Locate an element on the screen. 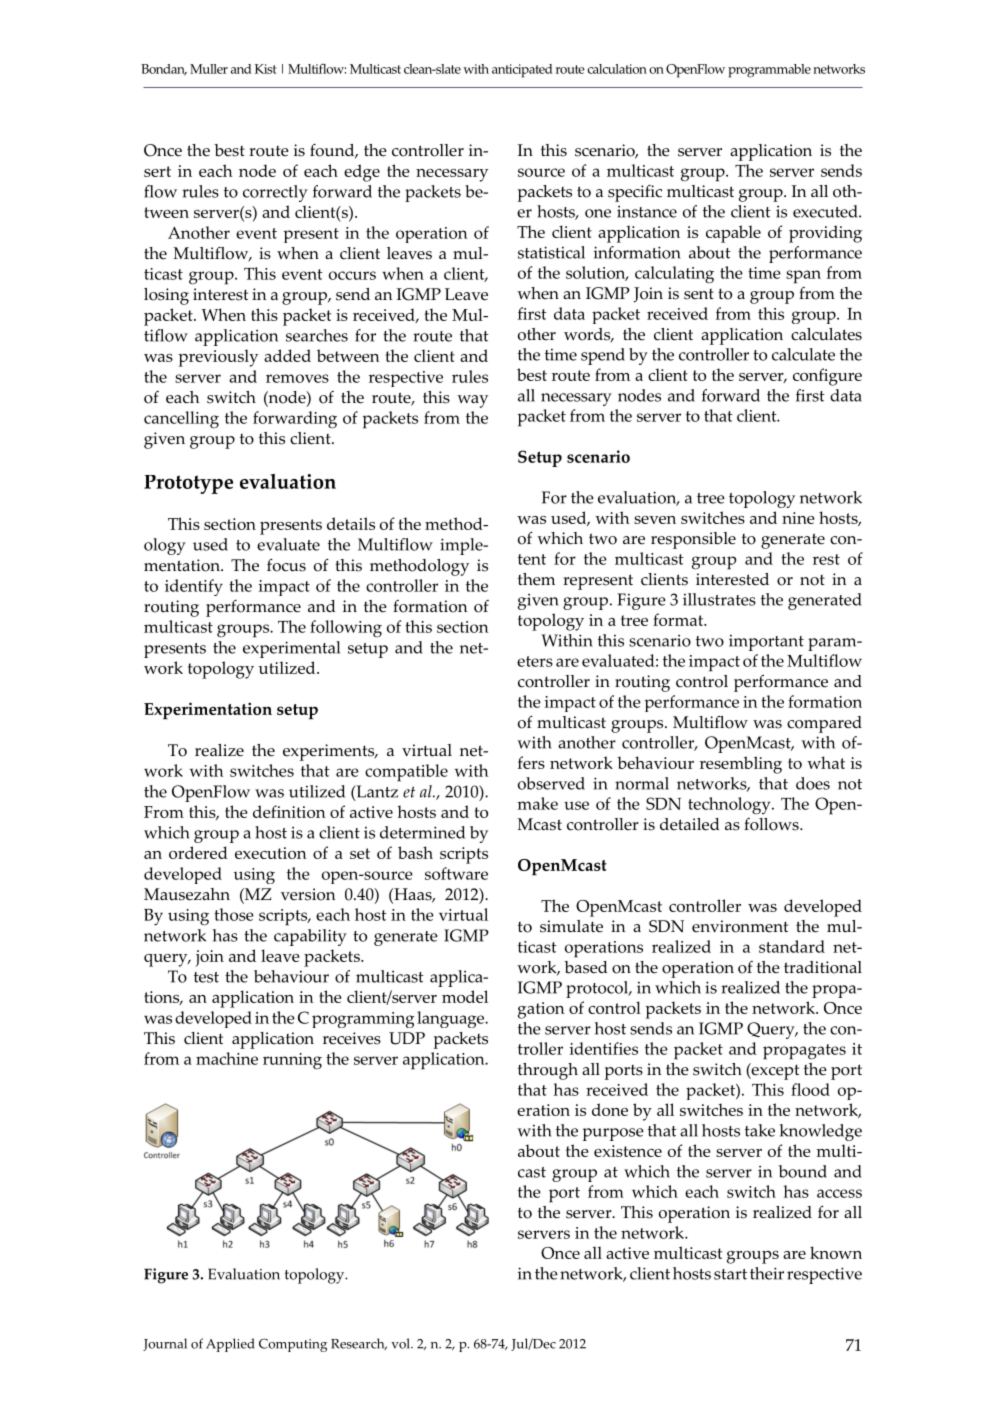 The width and height of the screenshot is (1006, 1423). experimental is located at coordinates (291, 649).
